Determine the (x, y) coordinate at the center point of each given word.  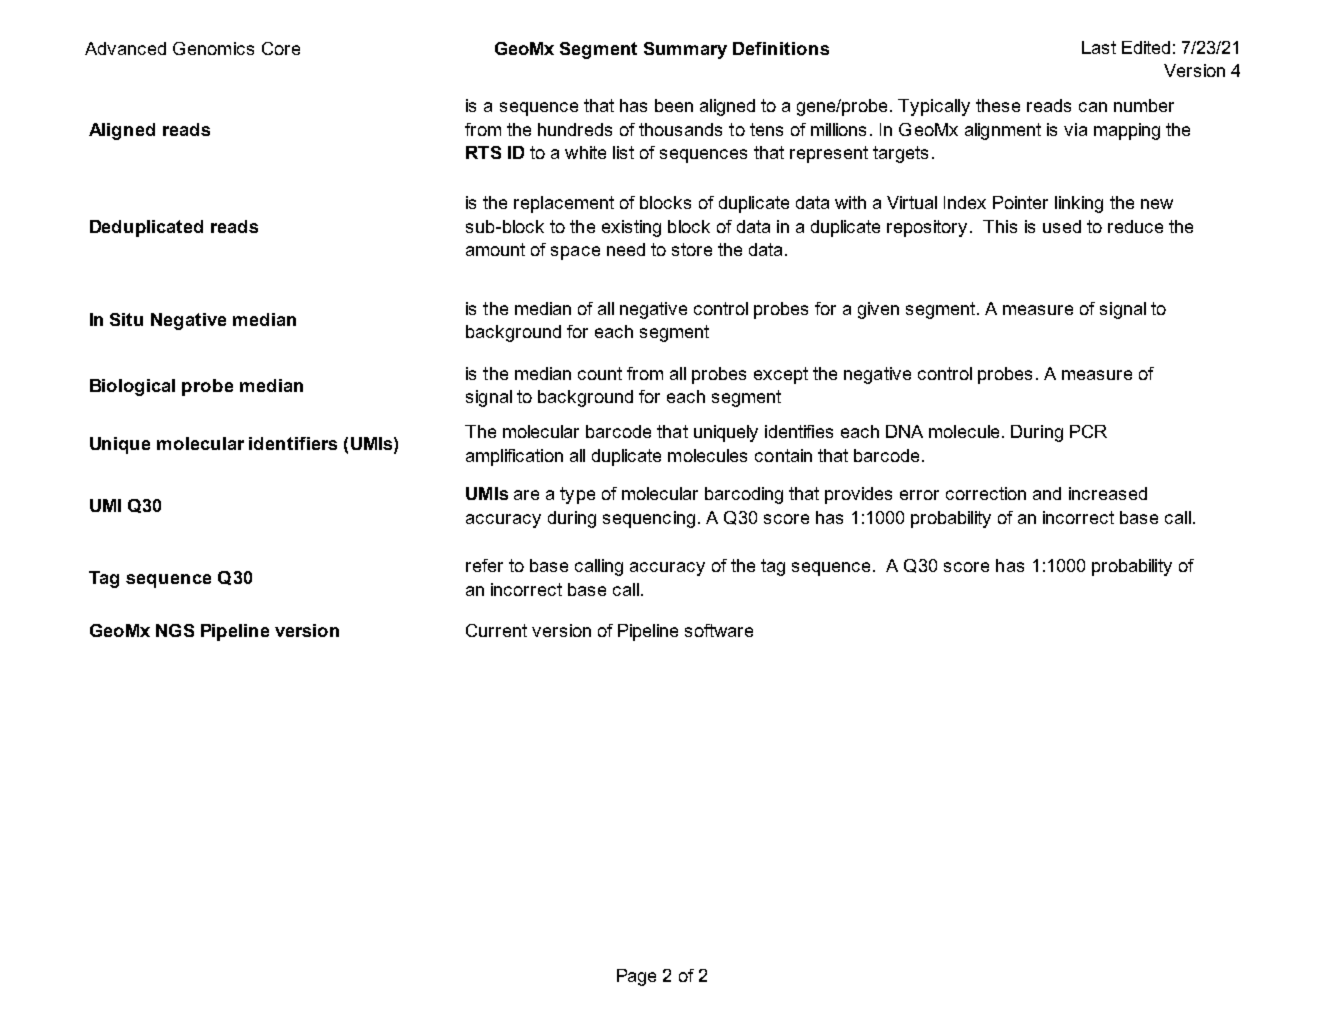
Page (636, 977)
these (998, 105)
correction (986, 493)
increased (1108, 493)
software (719, 630)
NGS (175, 630)
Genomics (213, 48)
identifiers (293, 443)
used (1062, 226)
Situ (126, 319)
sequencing (649, 519)
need (626, 249)
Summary (685, 50)
